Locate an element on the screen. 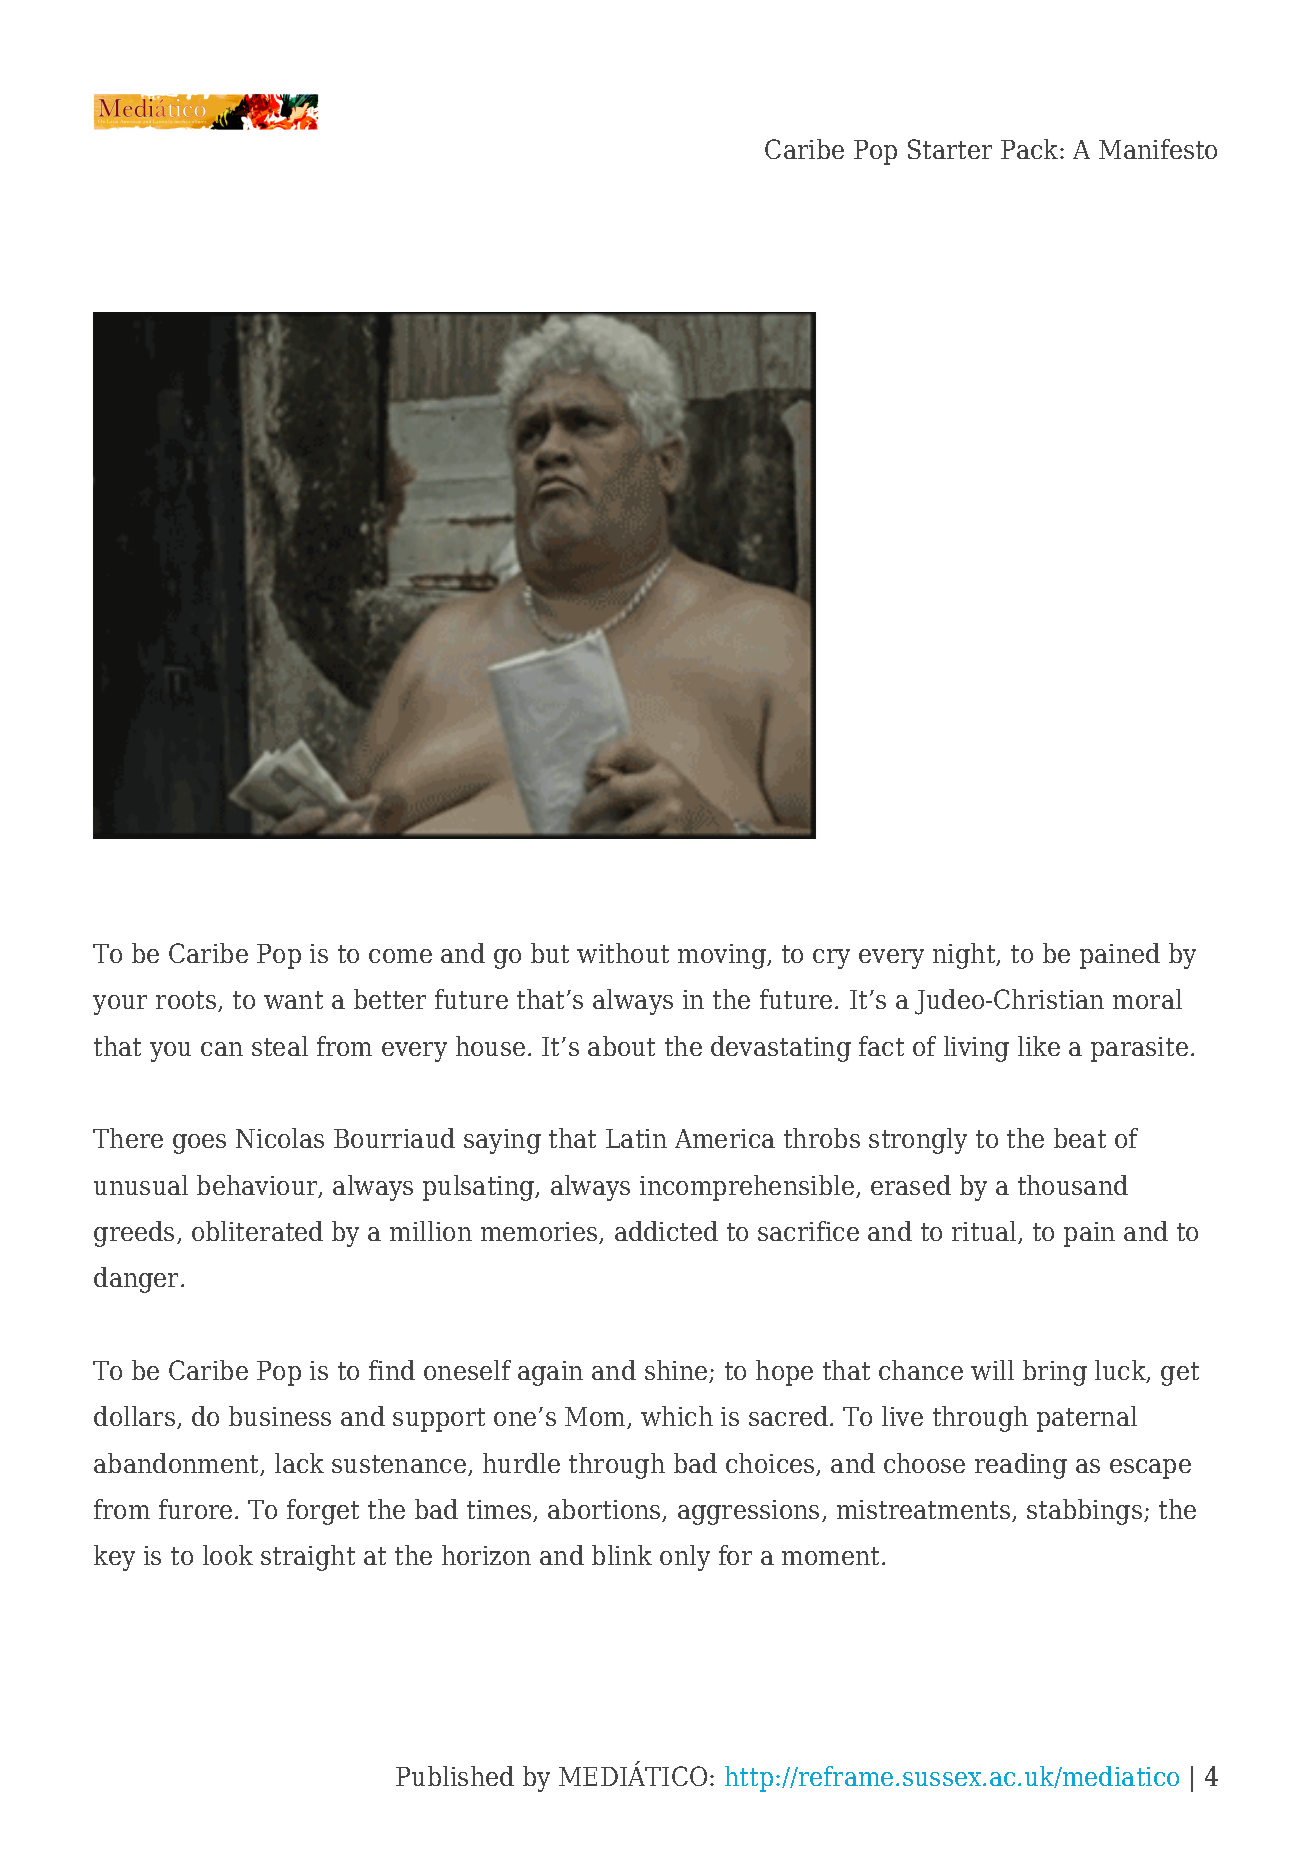 The image size is (1313, 1857). want is located at coordinates (293, 1000).
